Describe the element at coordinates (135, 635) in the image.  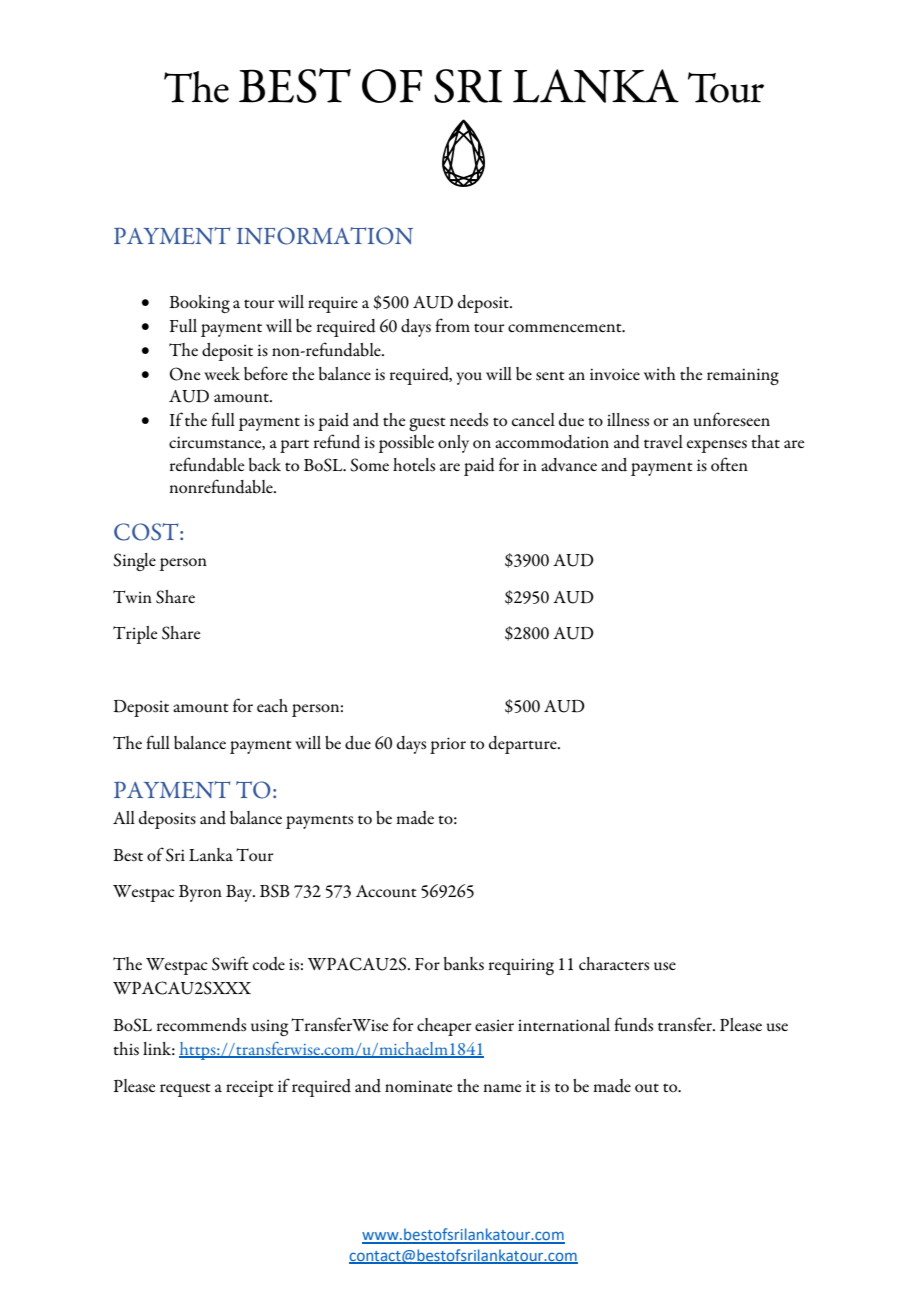
I see `Triple` at that location.
